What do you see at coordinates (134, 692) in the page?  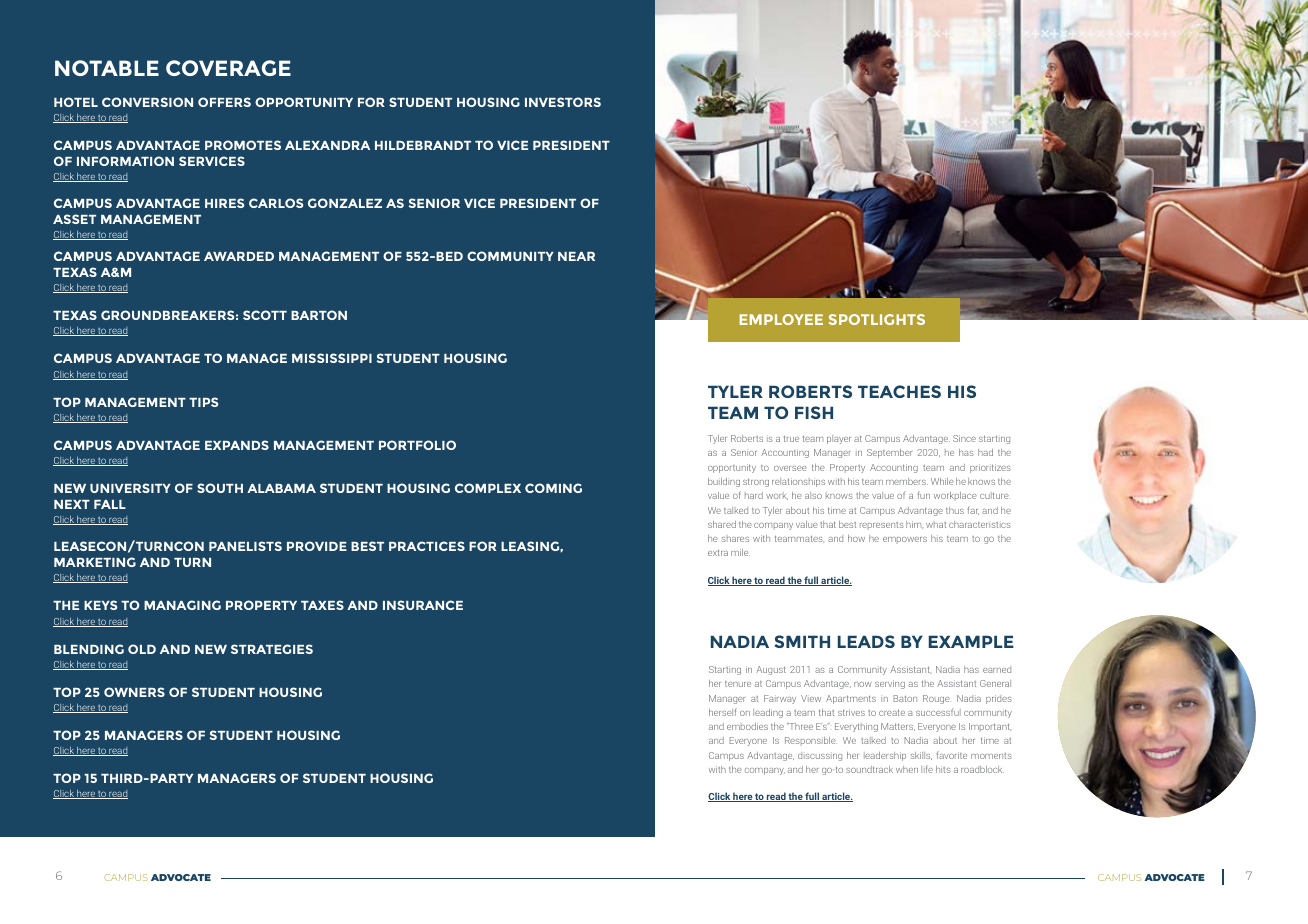 I see `OWNERS` at bounding box center [134, 692].
